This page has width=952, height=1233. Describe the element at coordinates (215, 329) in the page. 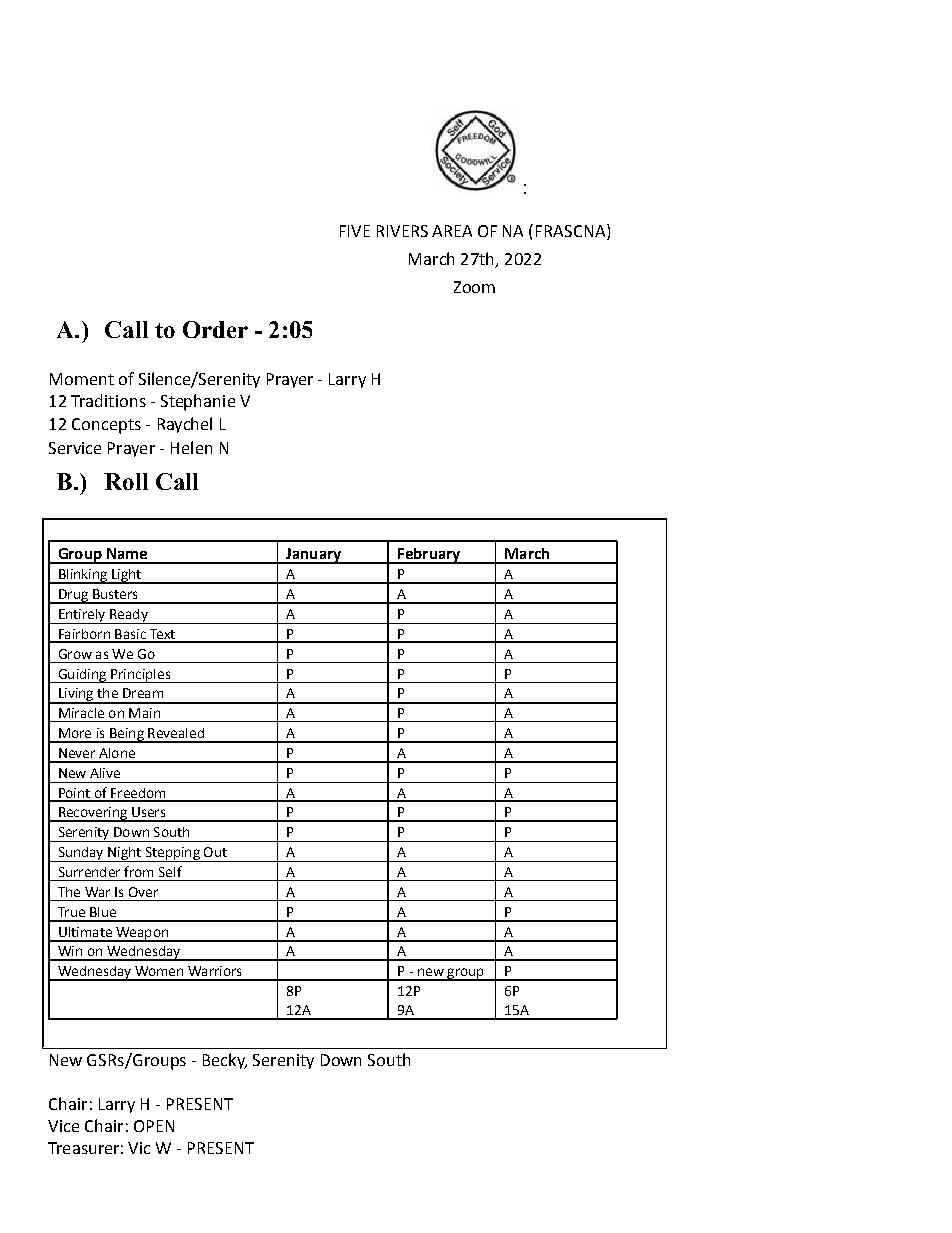

I see `Order` at that location.
